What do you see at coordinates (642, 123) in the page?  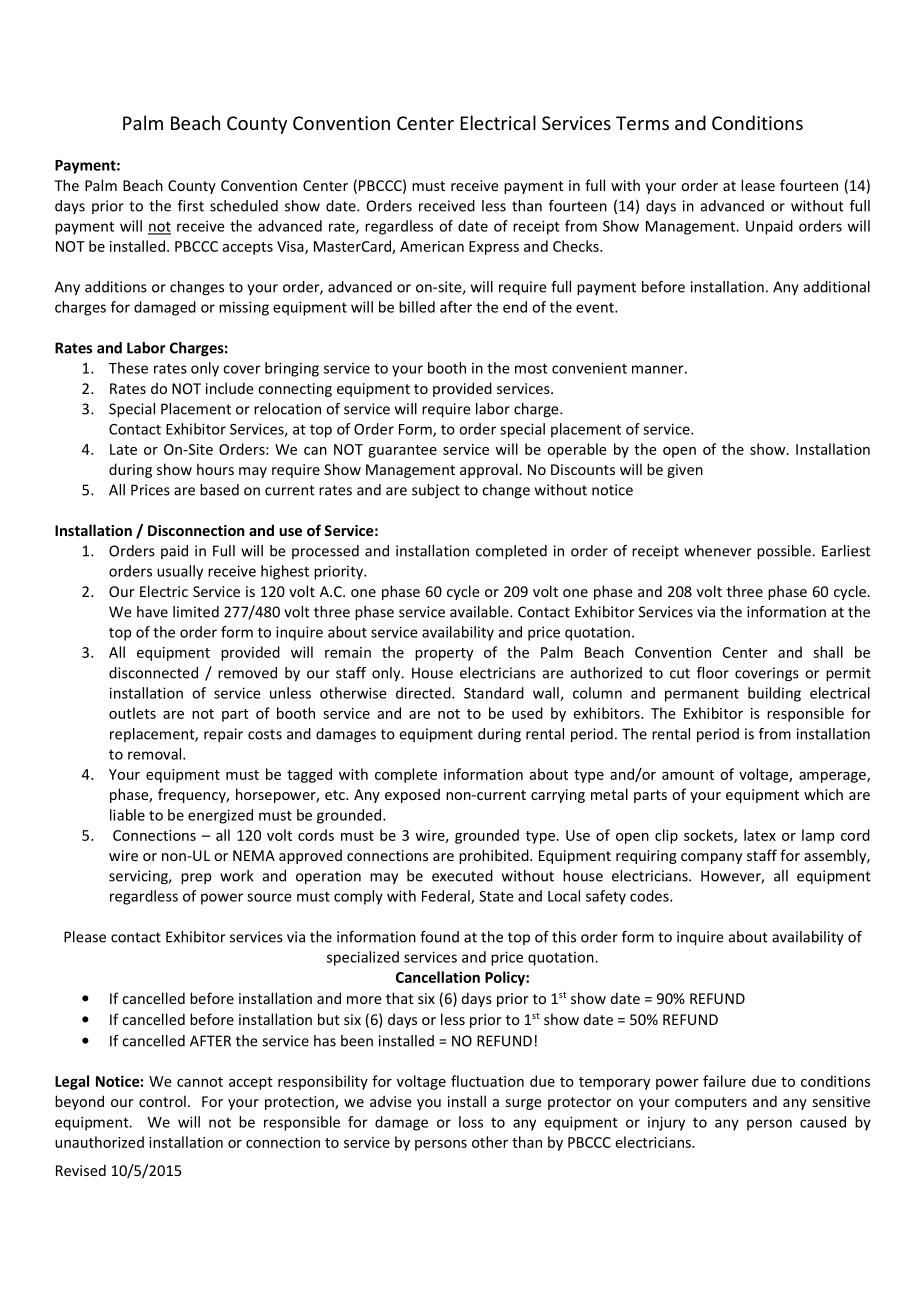 I see `Terms` at bounding box center [642, 123].
